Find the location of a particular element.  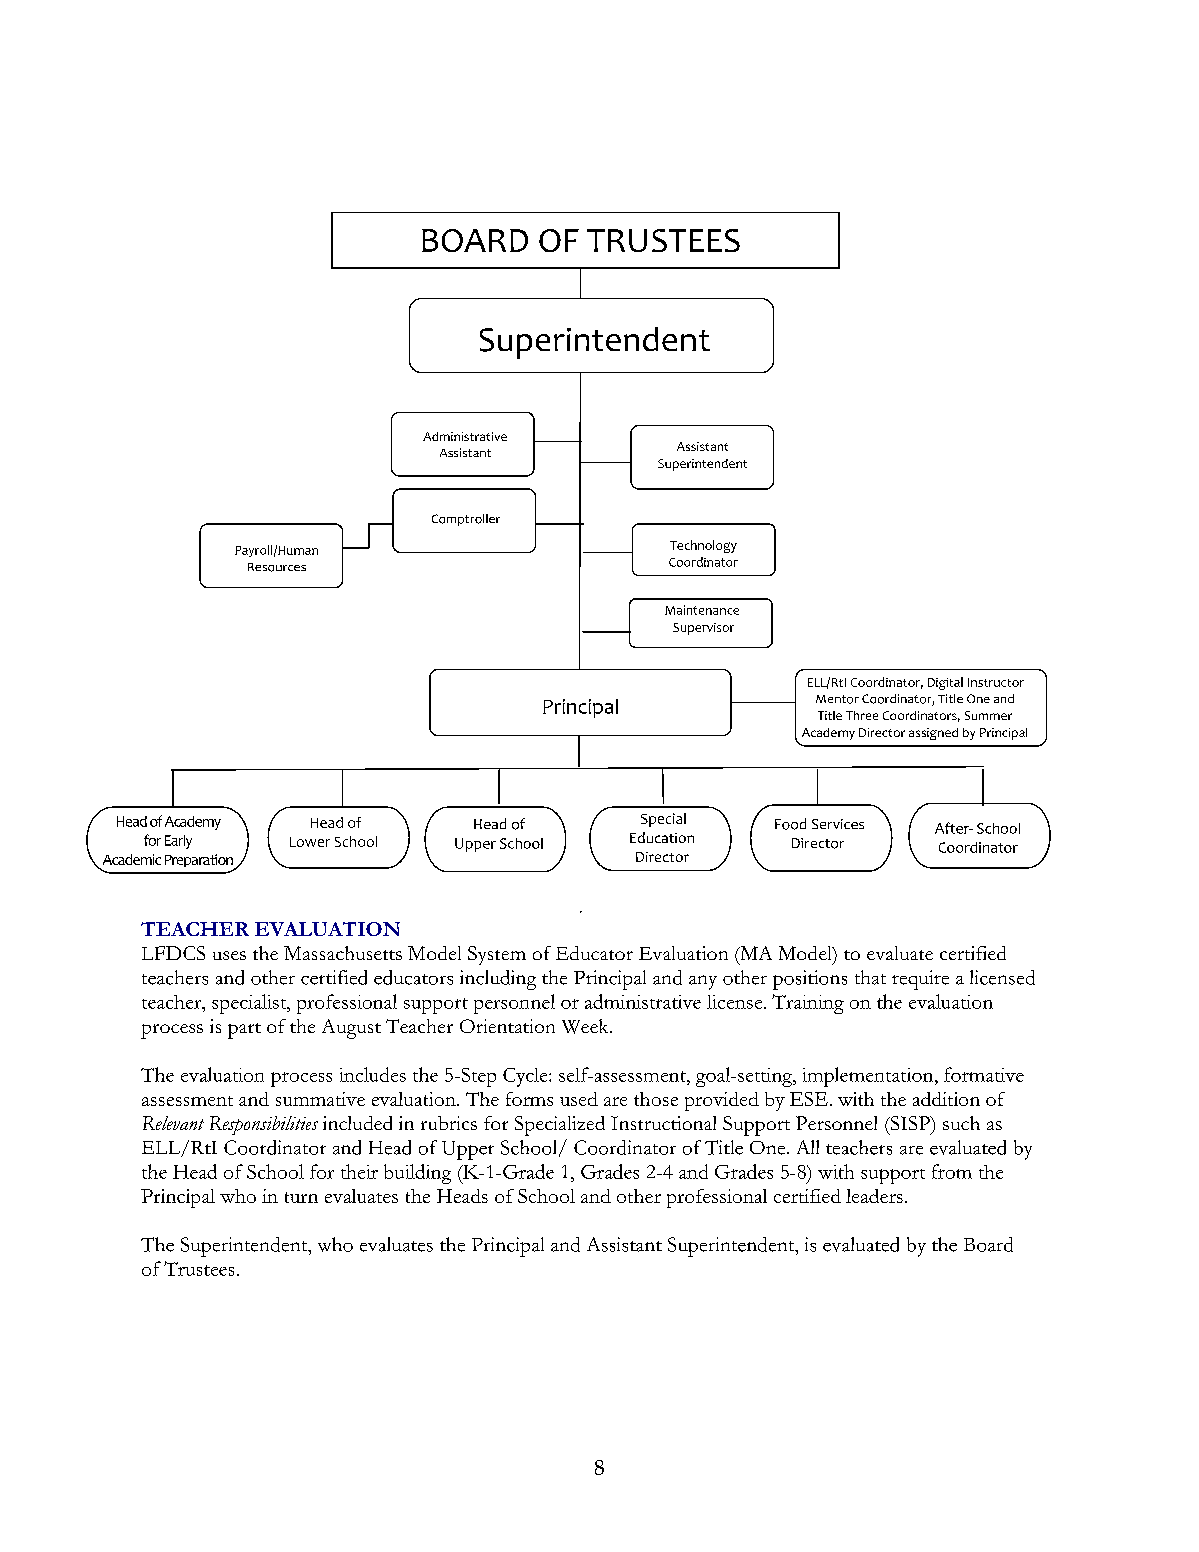

Resources is located at coordinates (277, 567).
